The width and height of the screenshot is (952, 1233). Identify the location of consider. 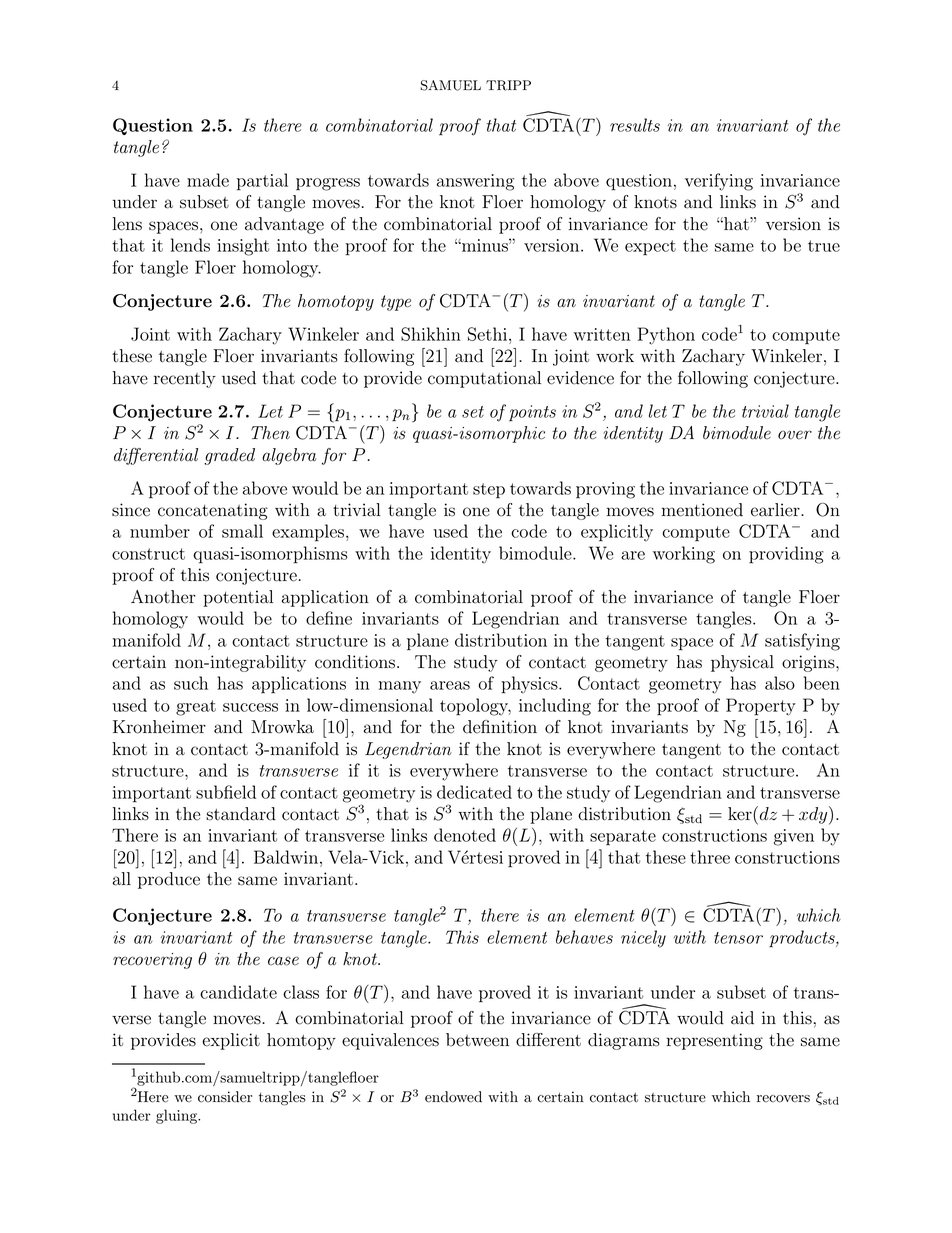
(225, 1097).
